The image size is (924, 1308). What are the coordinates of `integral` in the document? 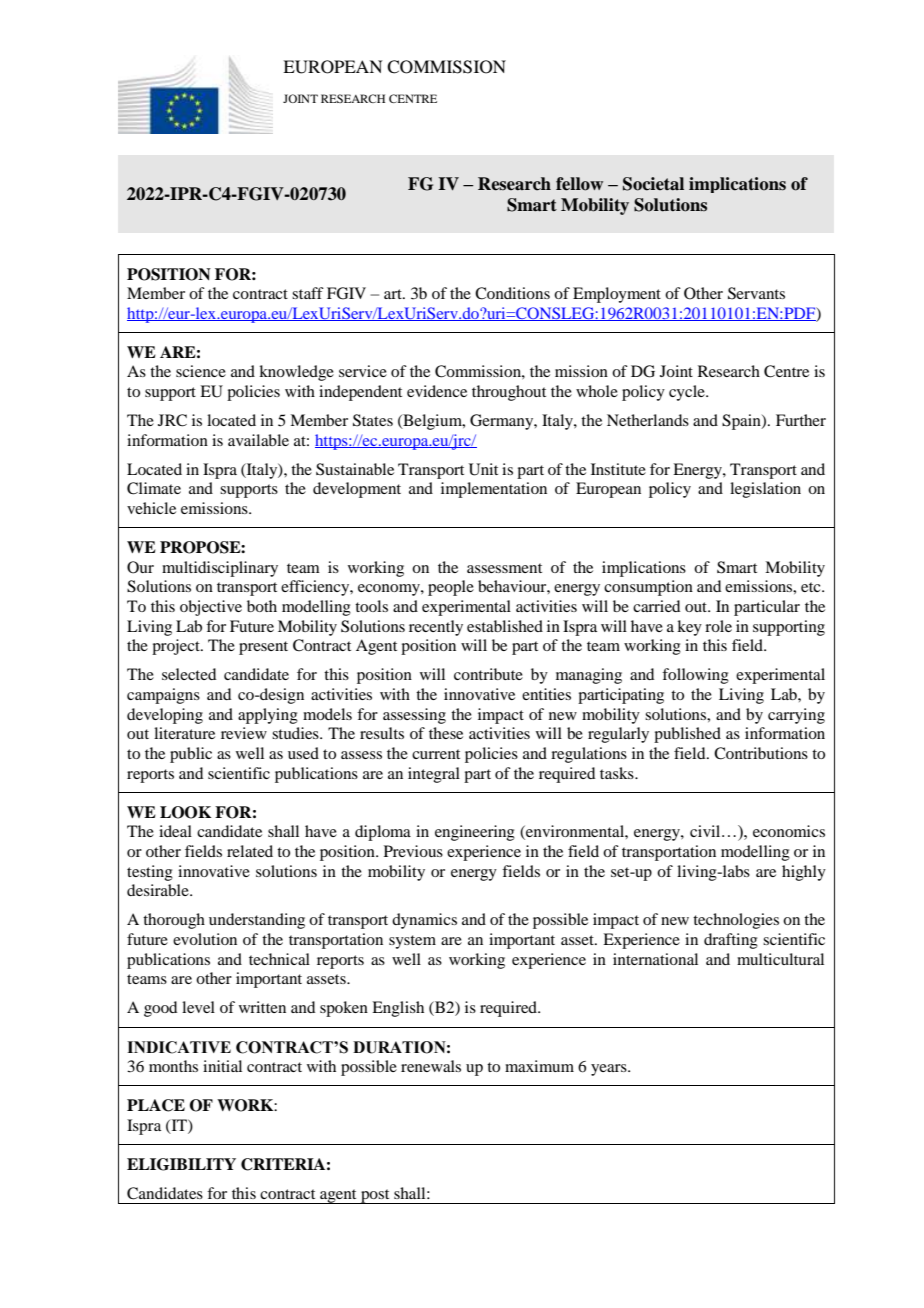 It's located at (434, 775).
